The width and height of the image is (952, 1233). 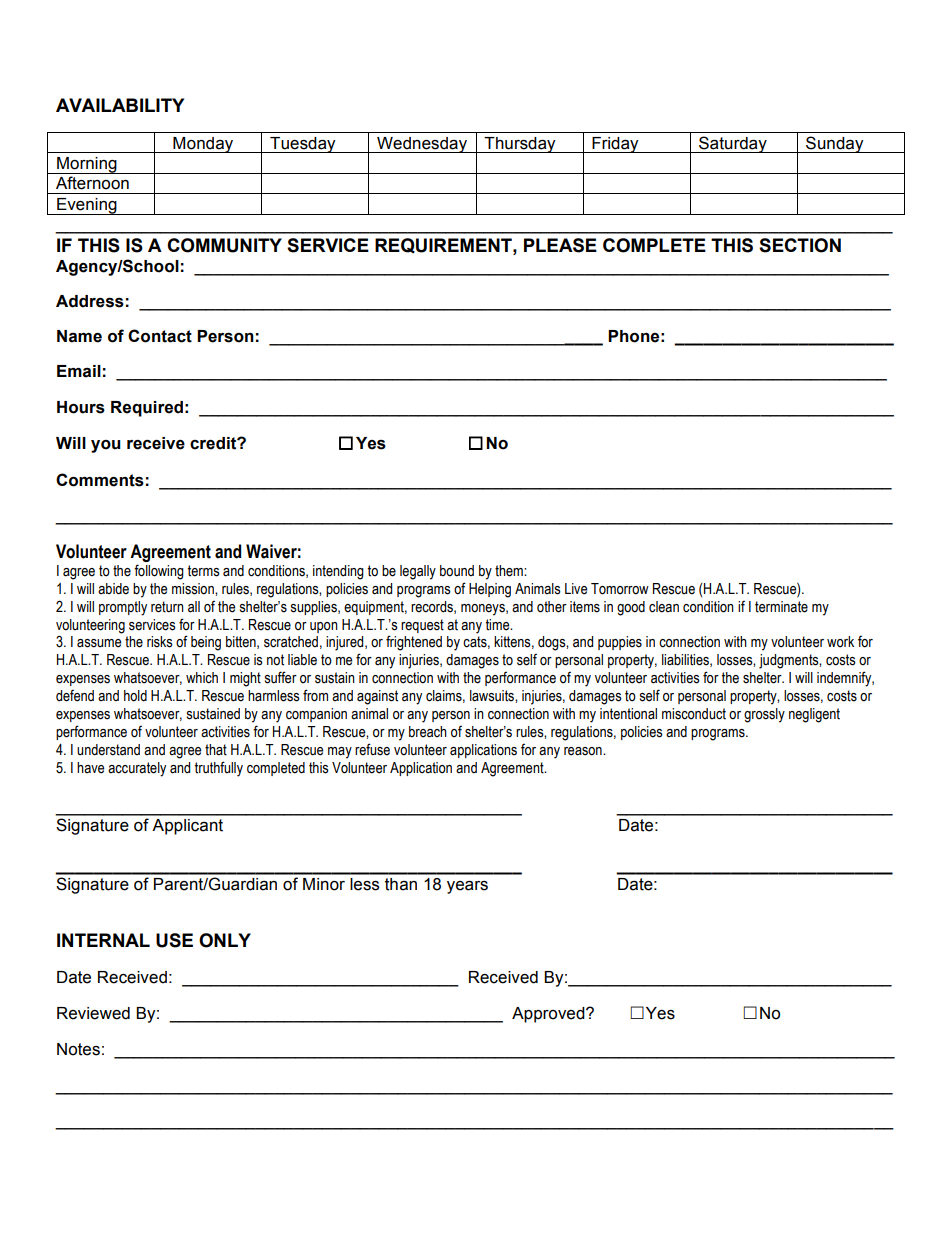 I want to click on Comments, so click(x=100, y=480).
